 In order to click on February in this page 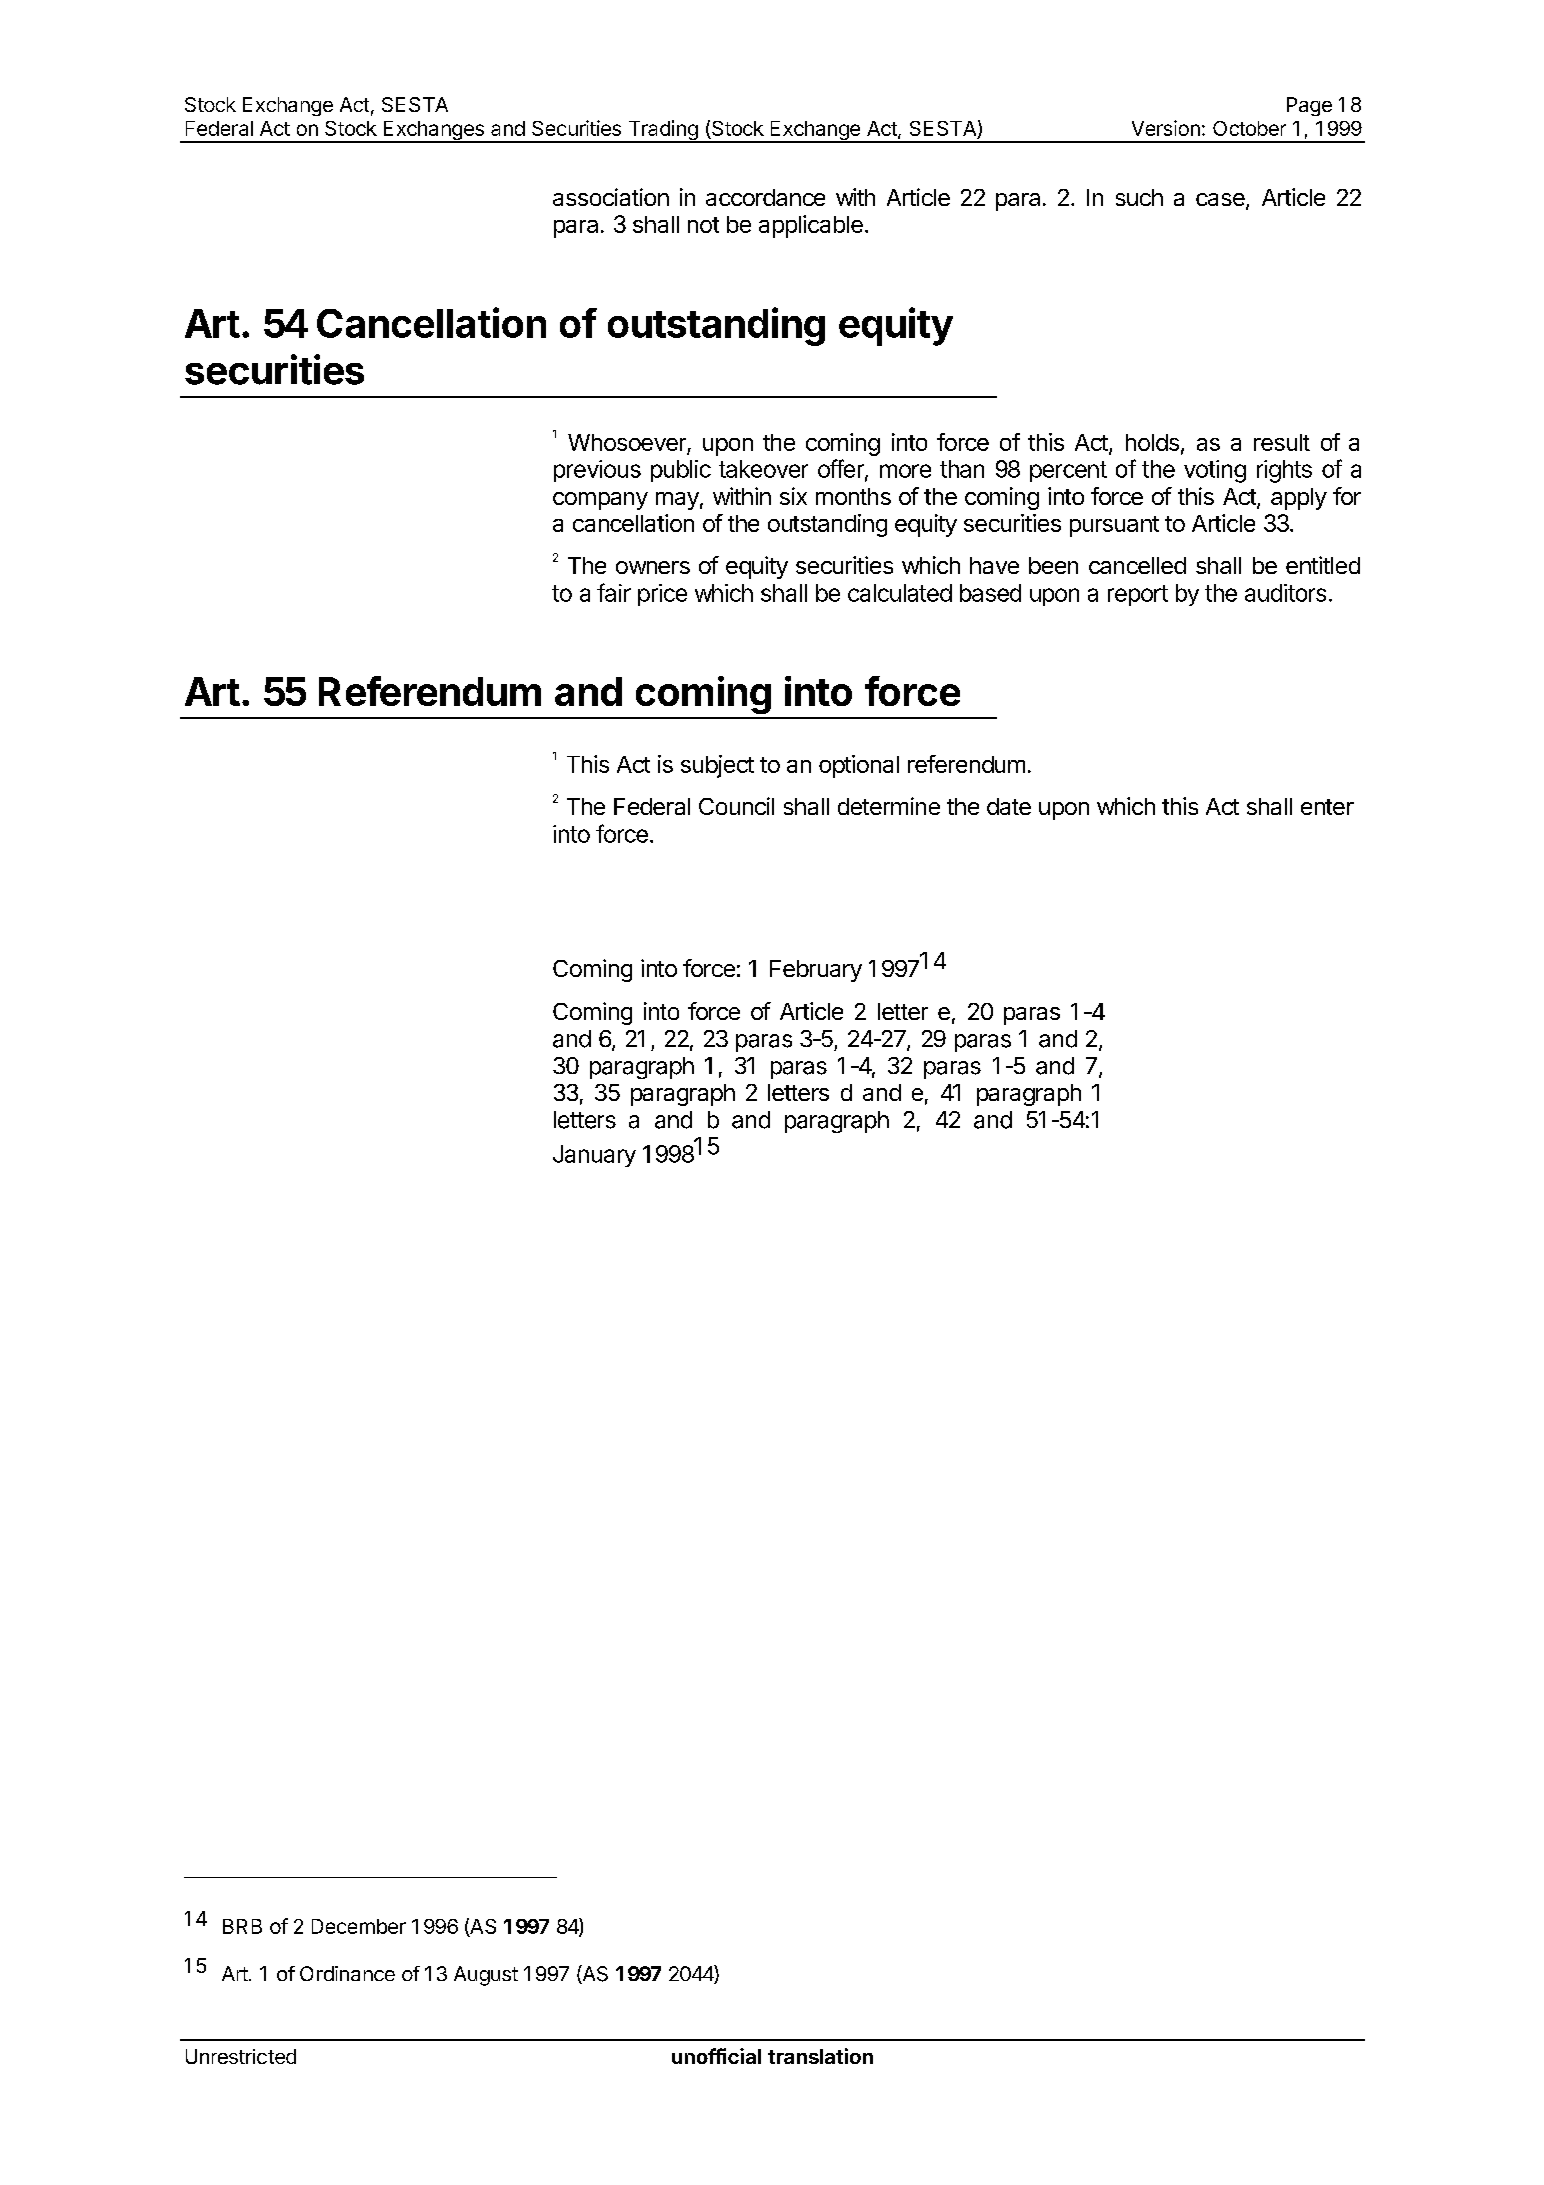, I will do `click(816, 971)`.
